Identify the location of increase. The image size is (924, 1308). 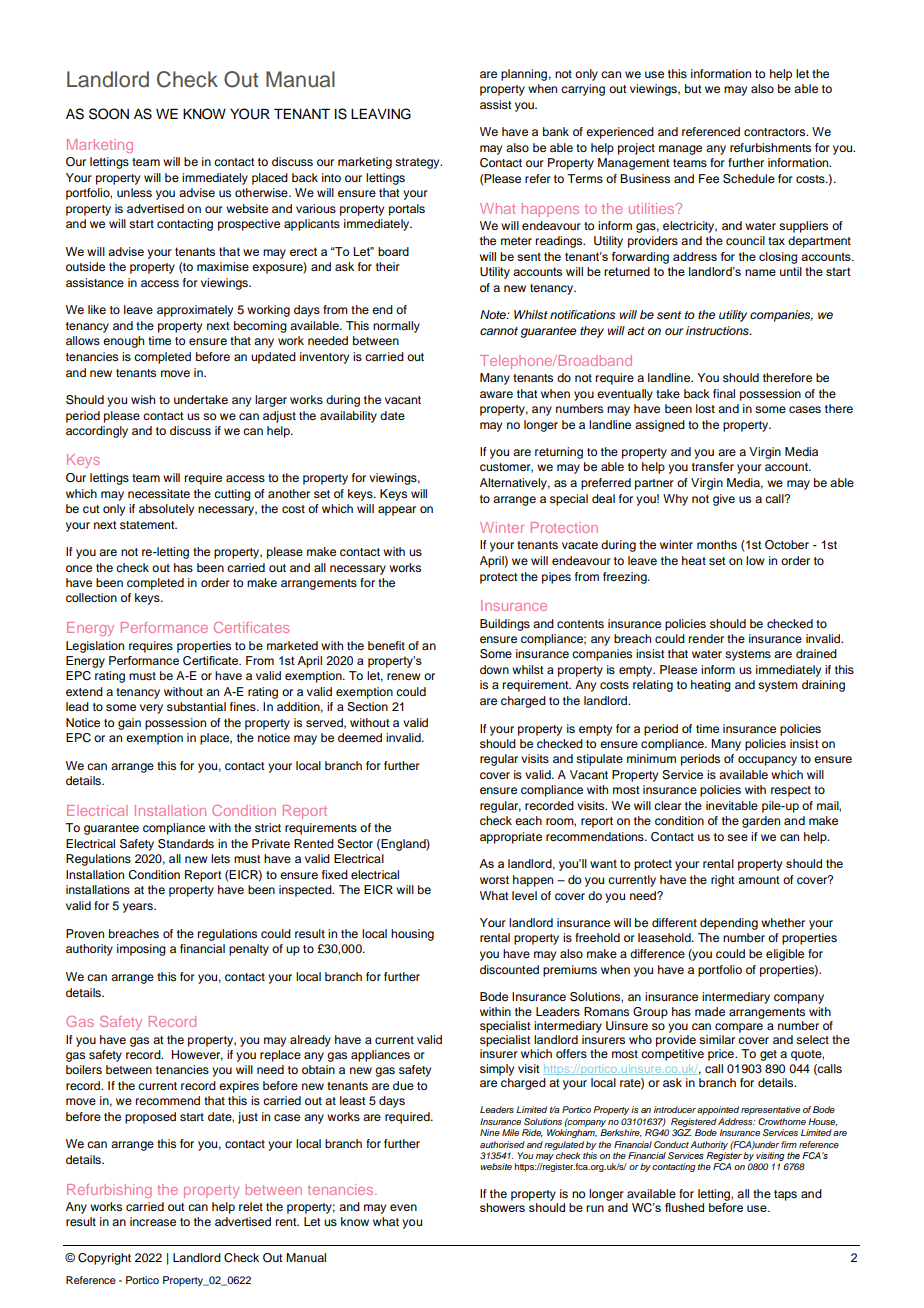
(153, 1221).
